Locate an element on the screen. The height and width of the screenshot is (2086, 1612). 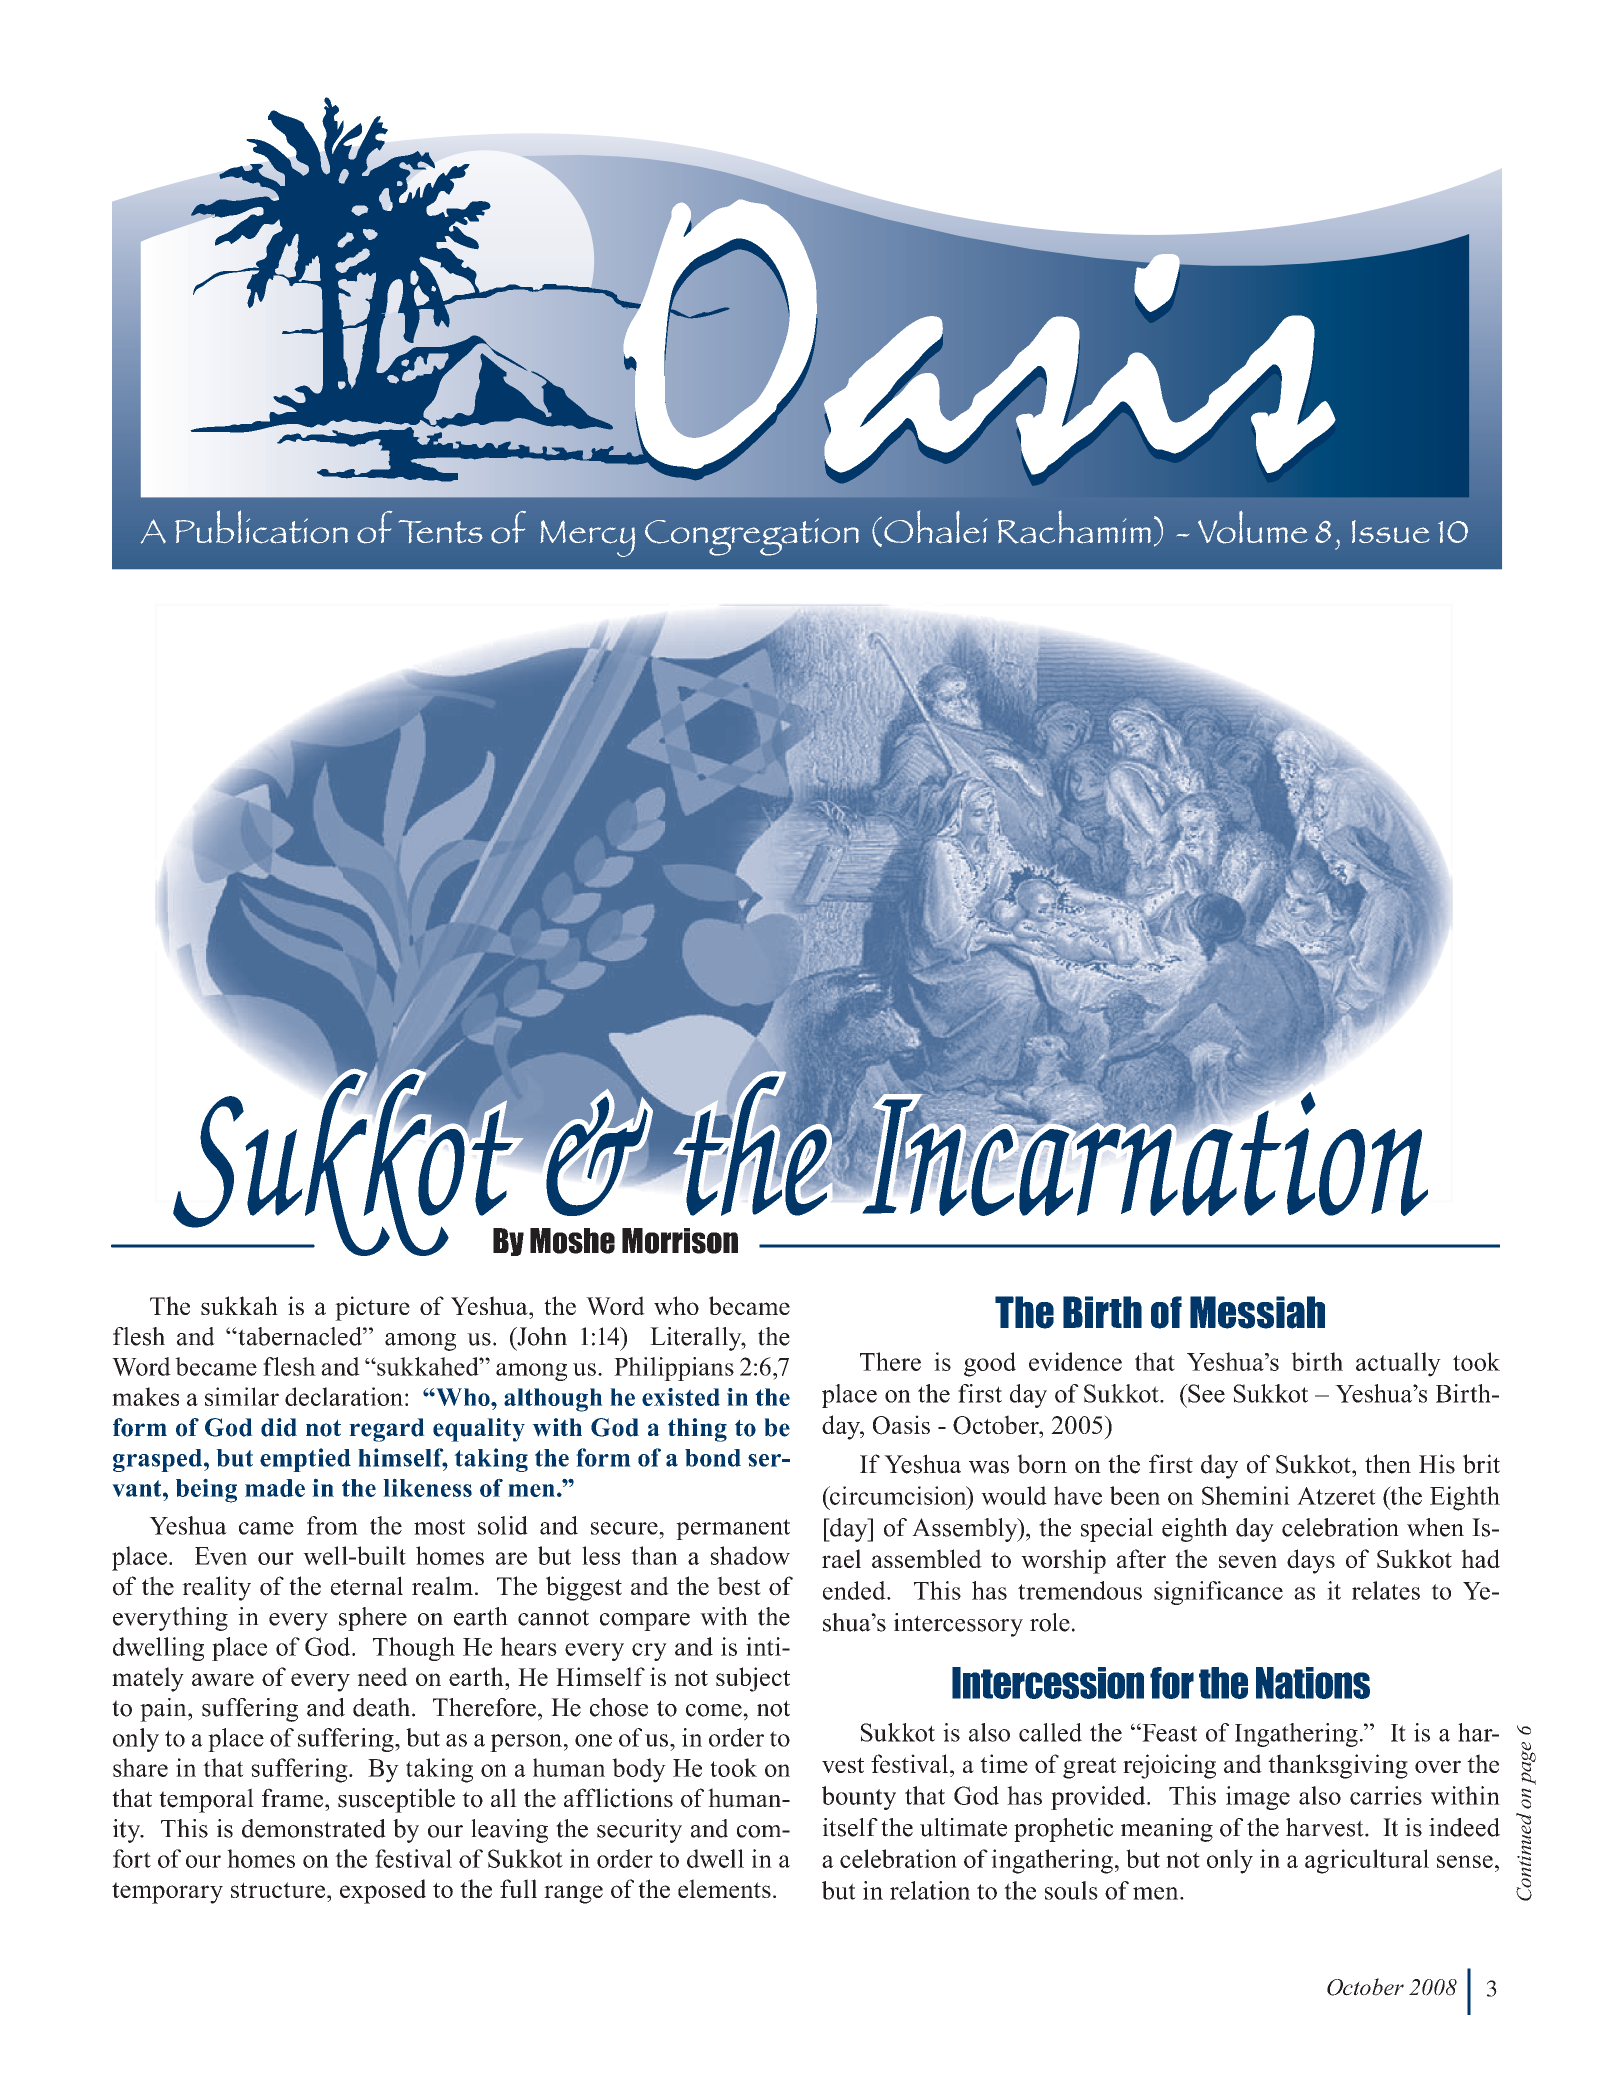
bond is located at coordinates (713, 1458).
